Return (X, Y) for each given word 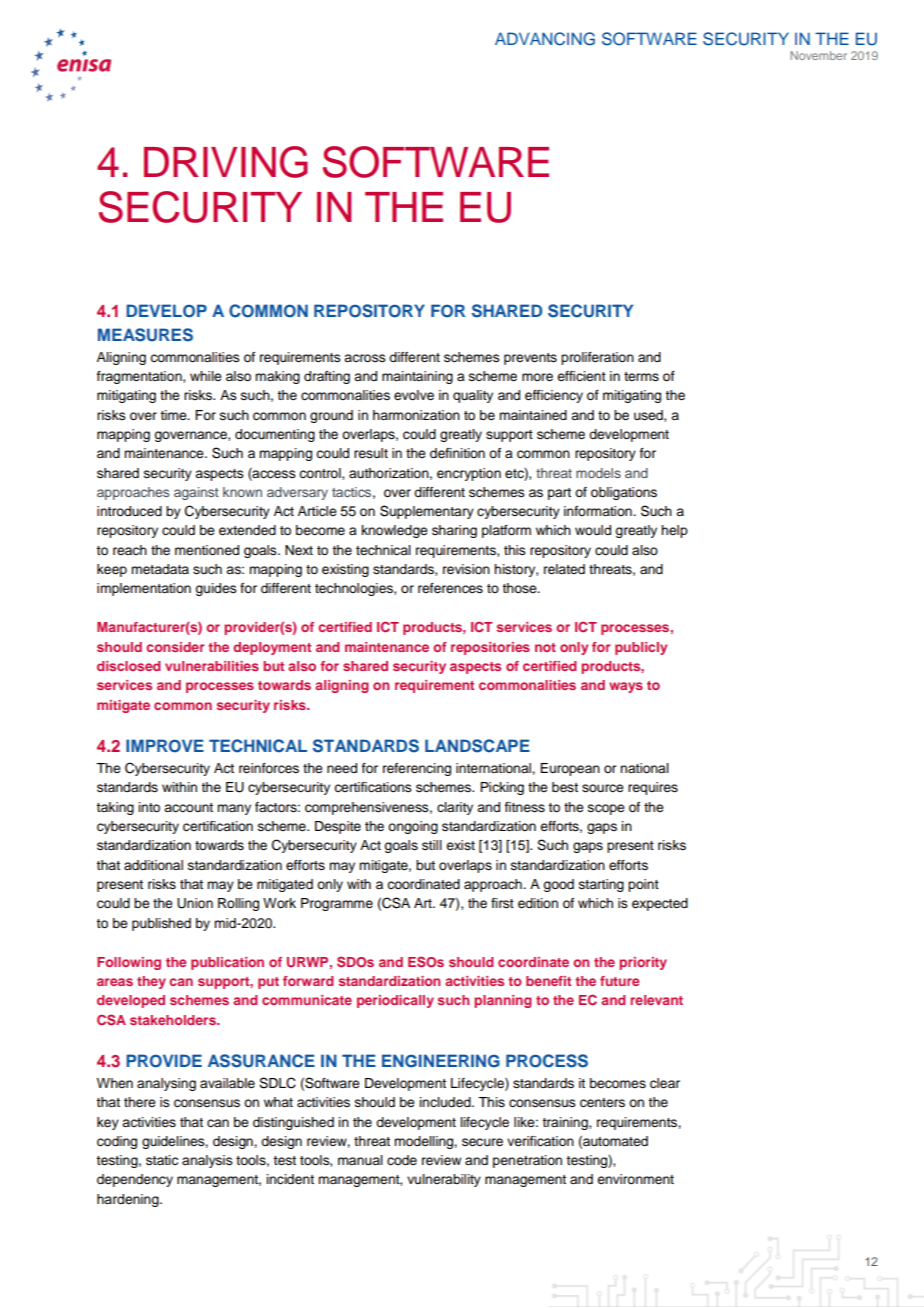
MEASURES (145, 335)
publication (227, 963)
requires (653, 788)
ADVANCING (545, 39)
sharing (454, 531)
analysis (207, 1161)
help (674, 531)
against (196, 493)
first (502, 903)
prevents (530, 359)
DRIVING (226, 162)
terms (641, 377)
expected (660, 904)
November (818, 55)
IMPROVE (165, 746)
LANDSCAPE (477, 746)
